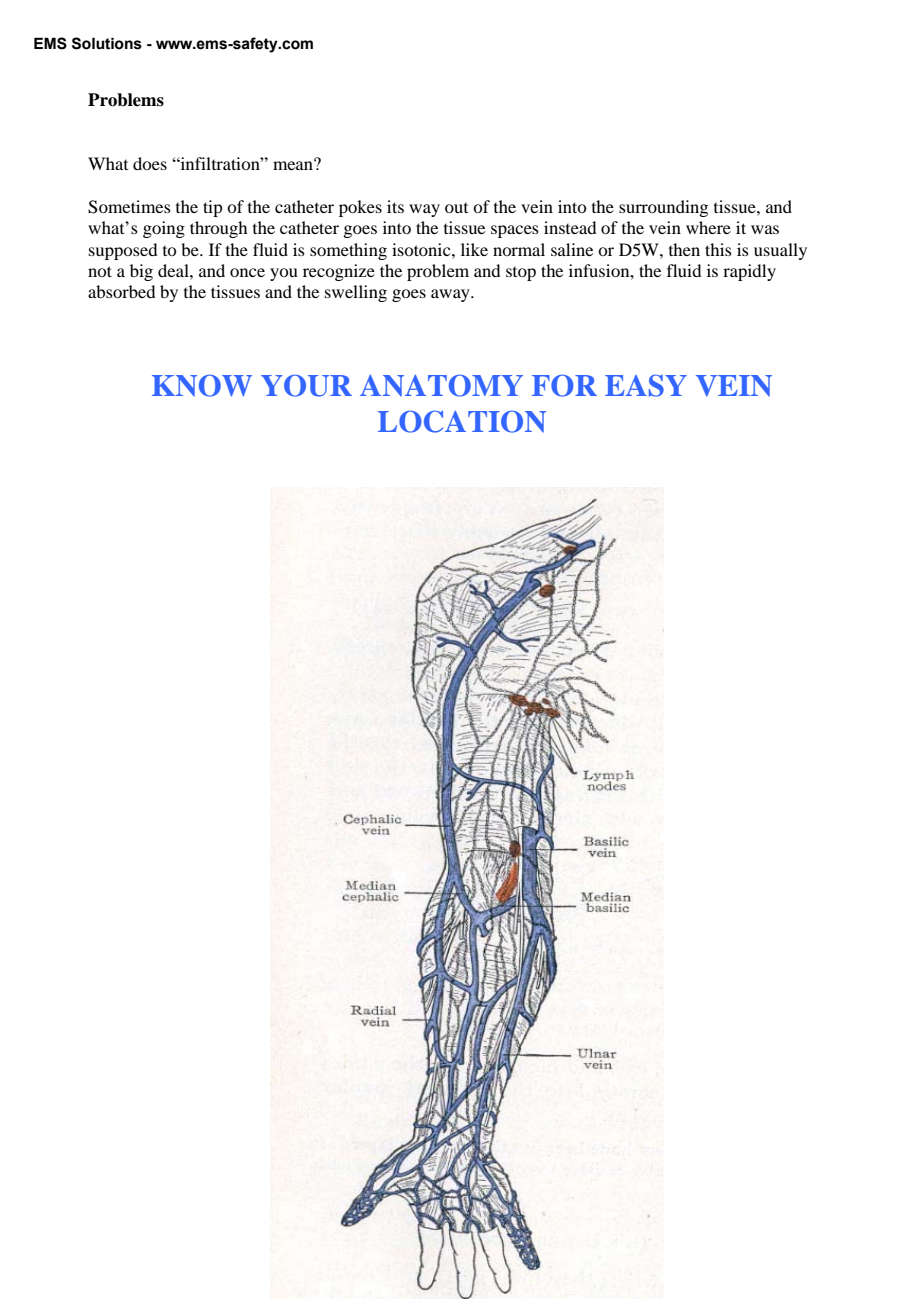  I want to click on does, so click(150, 163).
